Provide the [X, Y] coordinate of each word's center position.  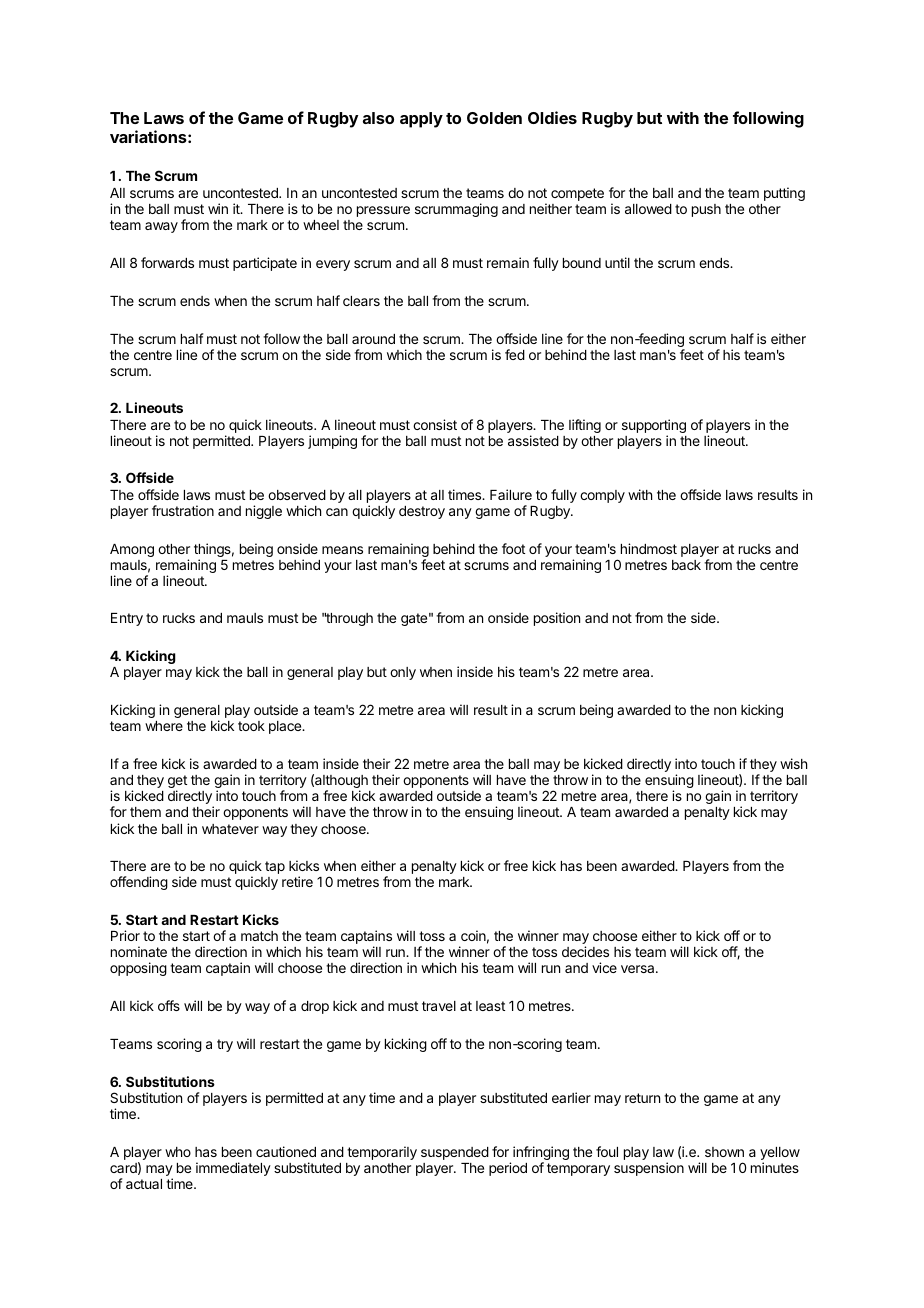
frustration [183, 510]
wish [793, 763]
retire [297, 881]
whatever [230, 829]
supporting [654, 427]
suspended [455, 1153]
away [161, 227]
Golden [494, 118]
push [706, 210]
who [178, 1152]
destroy [422, 512]
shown [724, 1152]
